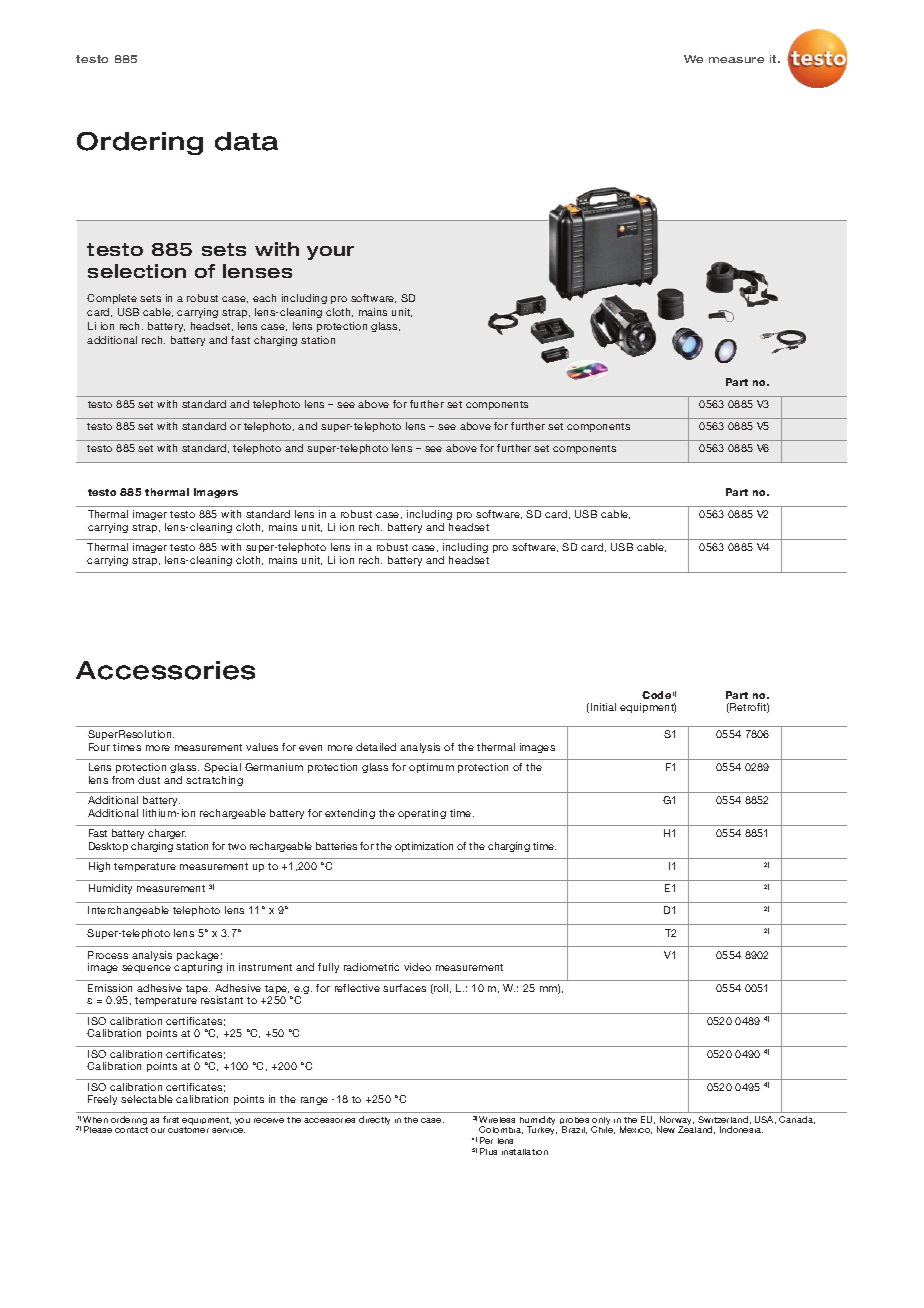  Describe the element at coordinates (246, 141) in the document. I see `data` at that location.
